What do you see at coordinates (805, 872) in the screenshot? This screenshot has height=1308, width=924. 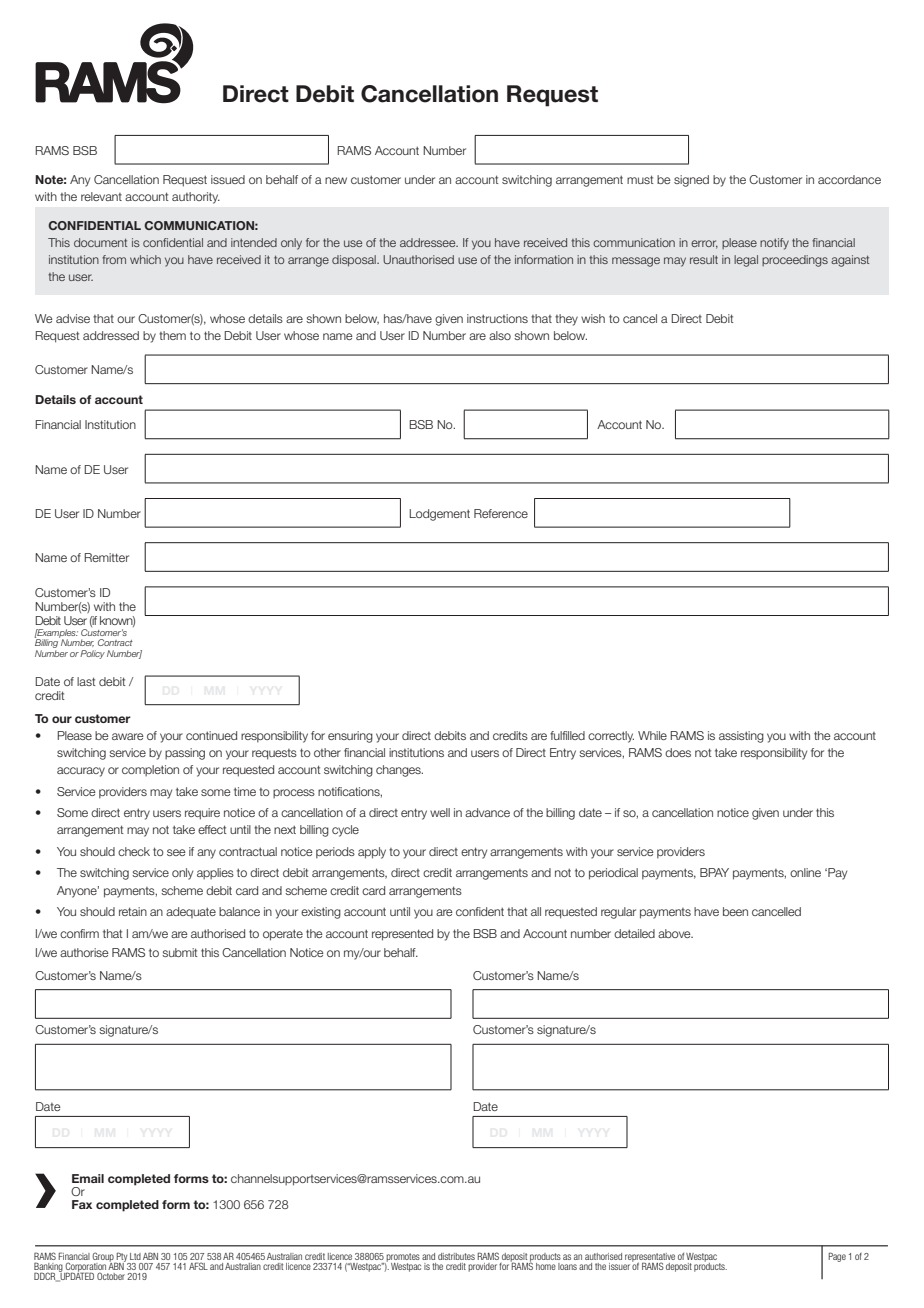 I see `online` at bounding box center [805, 872].
